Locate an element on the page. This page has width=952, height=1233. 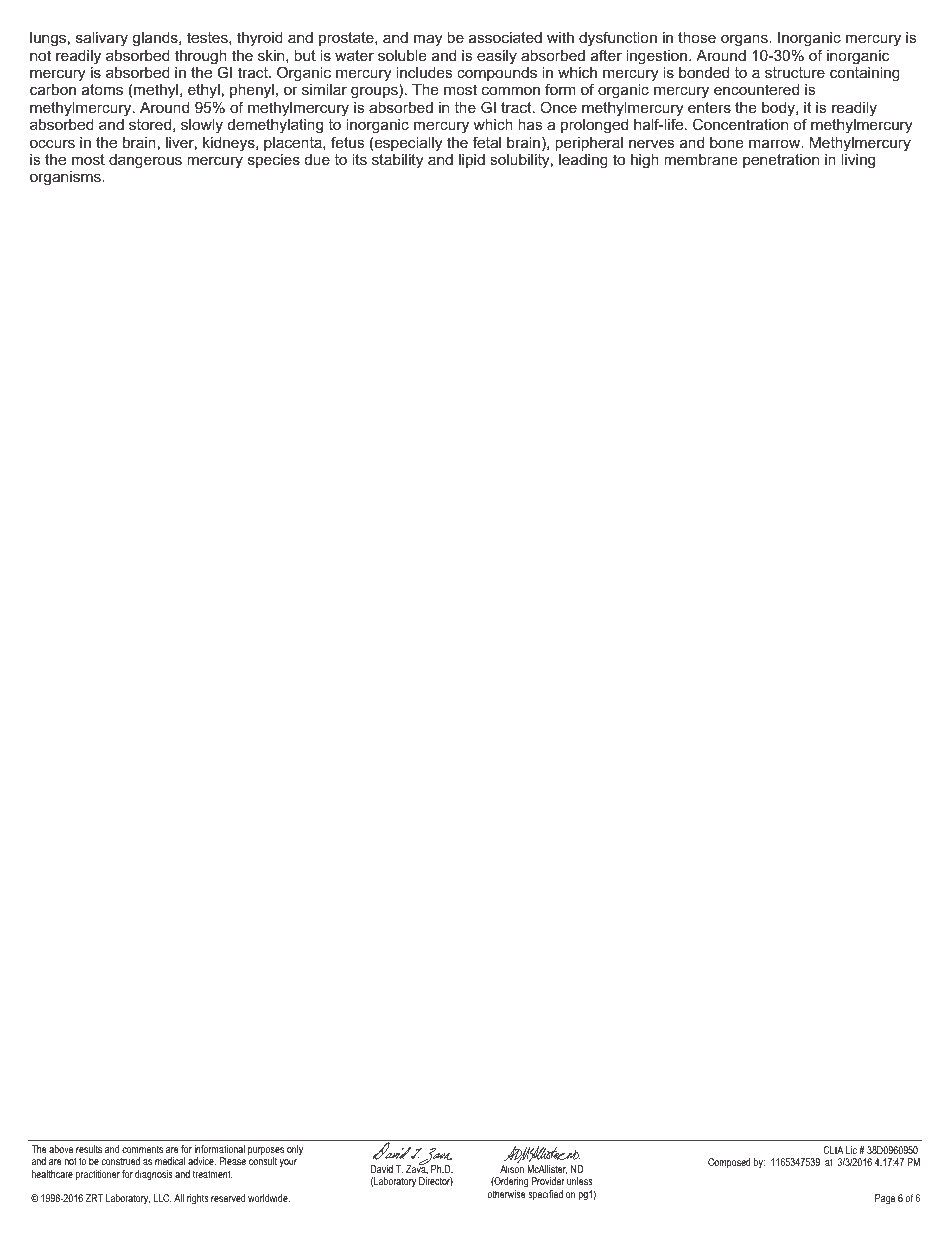
penetration is located at coordinates (781, 161).
